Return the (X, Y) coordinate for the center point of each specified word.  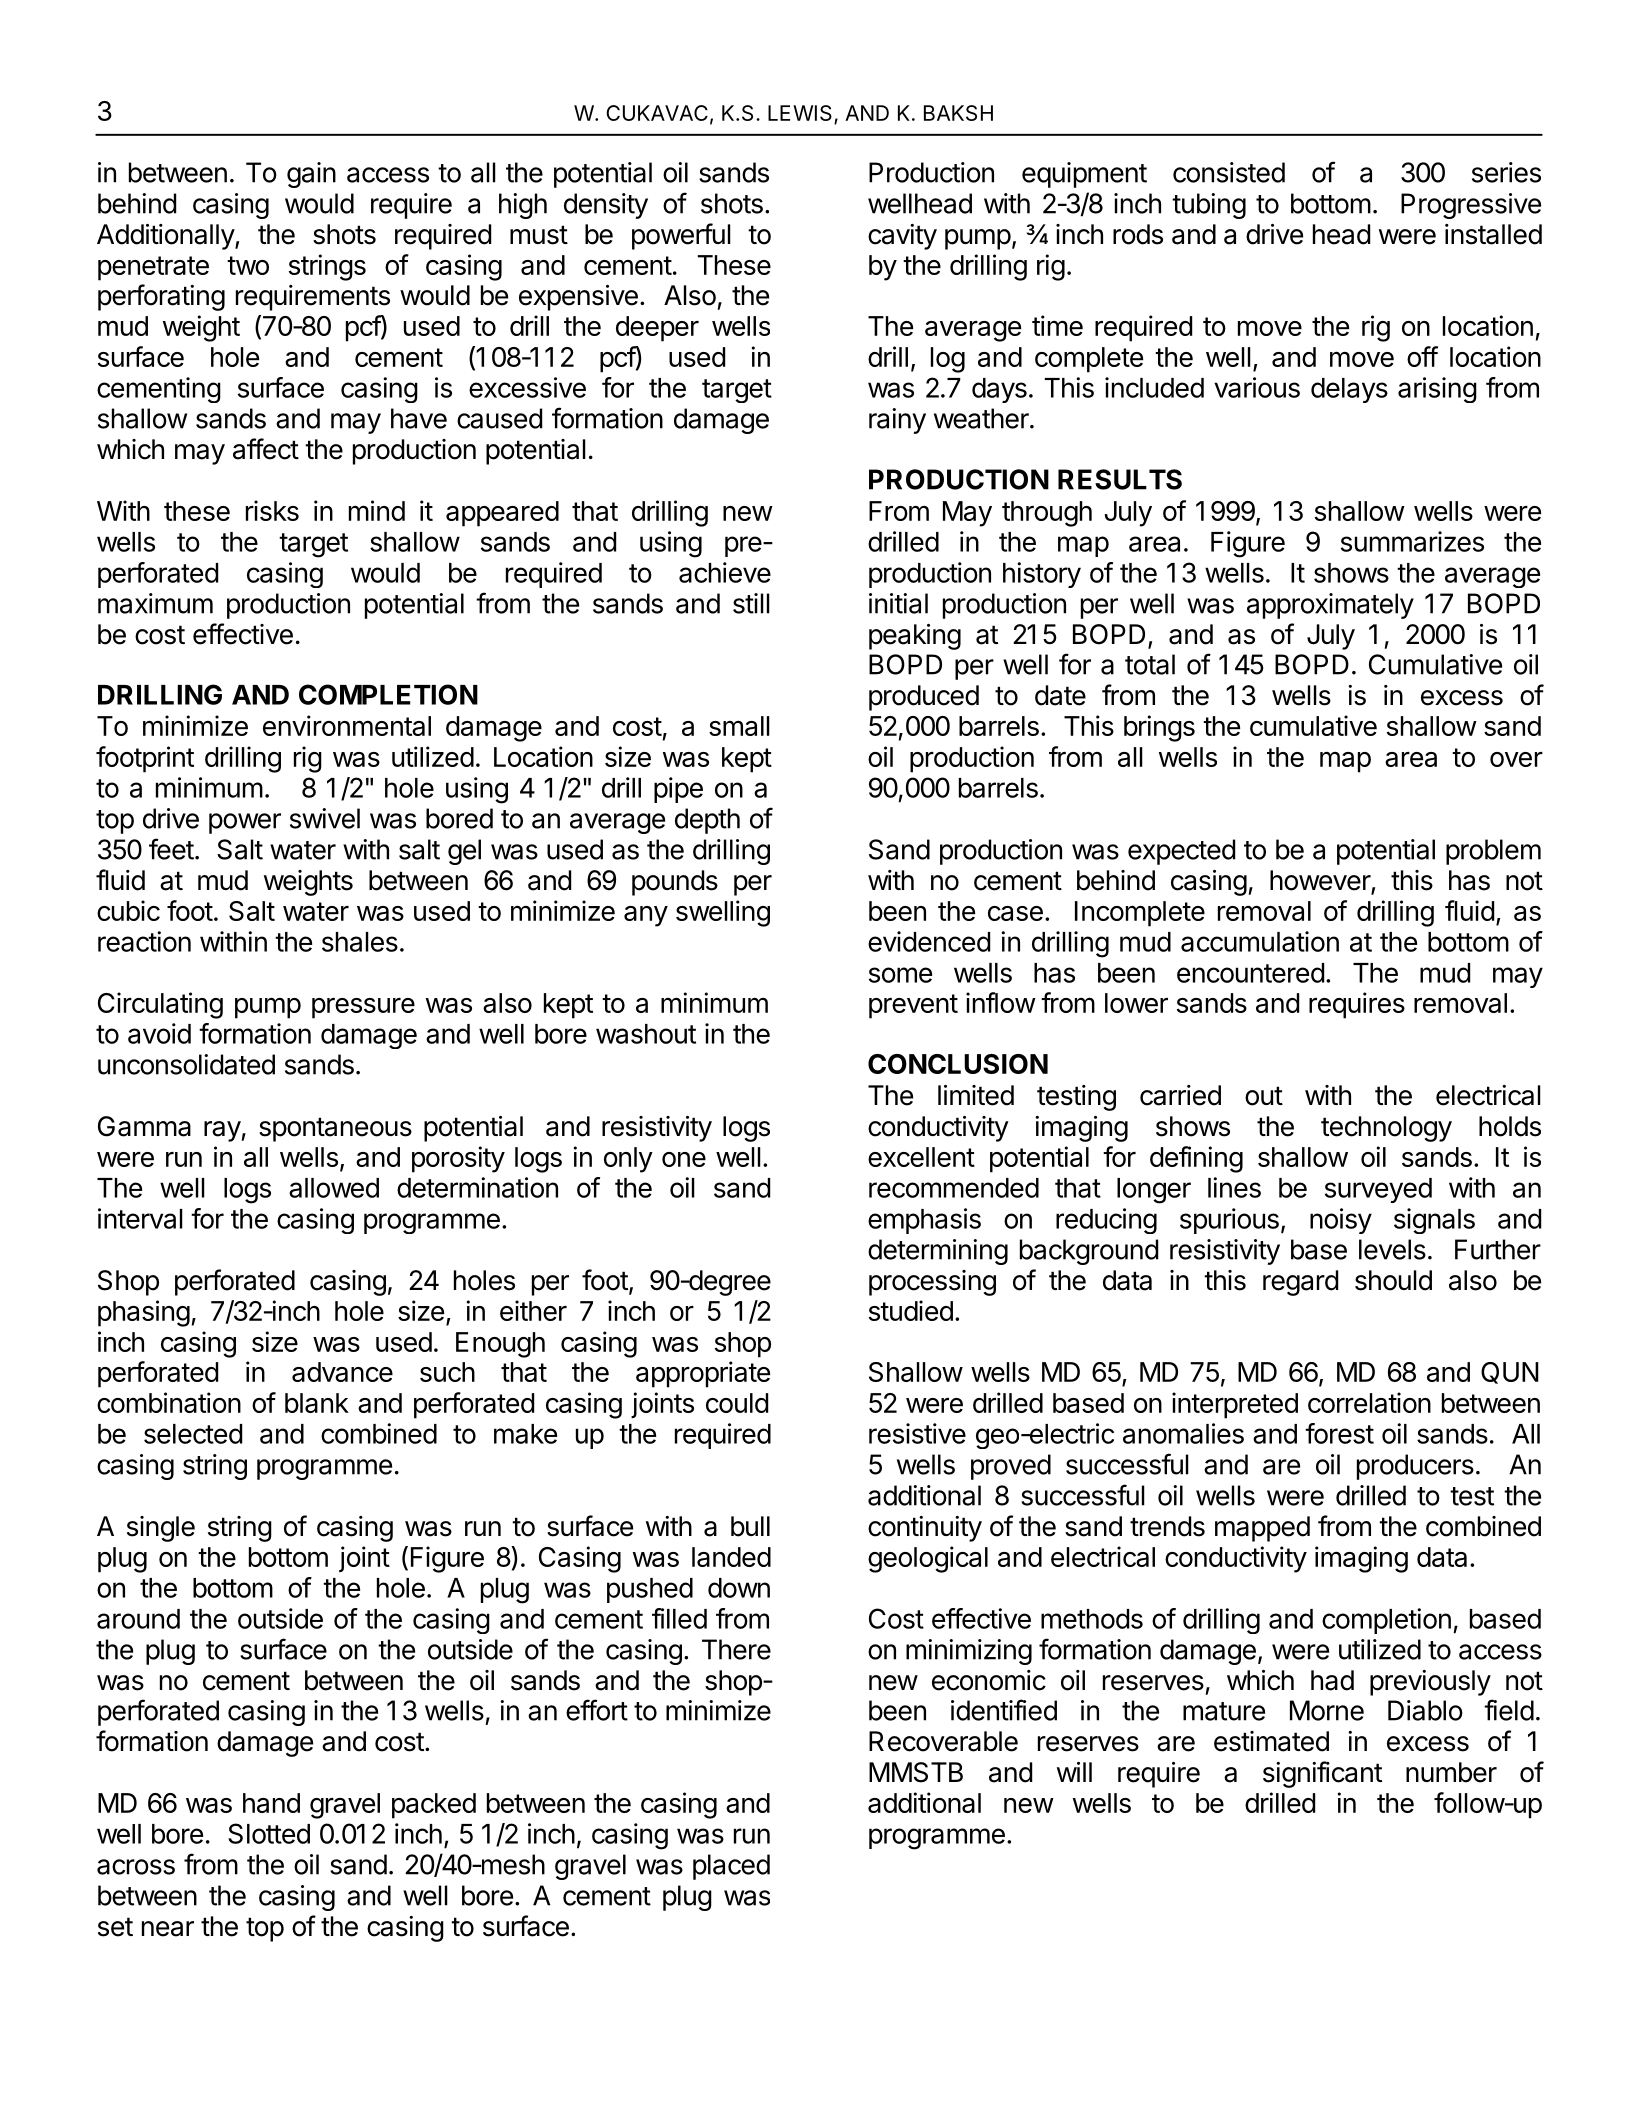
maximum (155, 603)
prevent (913, 1006)
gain (311, 175)
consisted (1229, 172)
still (751, 603)
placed (731, 1867)
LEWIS (801, 114)
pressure (363, 1008)
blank (317, 1403)
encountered (1250, 973)
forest (1339, 1433)
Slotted (269, 1833)
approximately (1330, 606)
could (737, 1403)
